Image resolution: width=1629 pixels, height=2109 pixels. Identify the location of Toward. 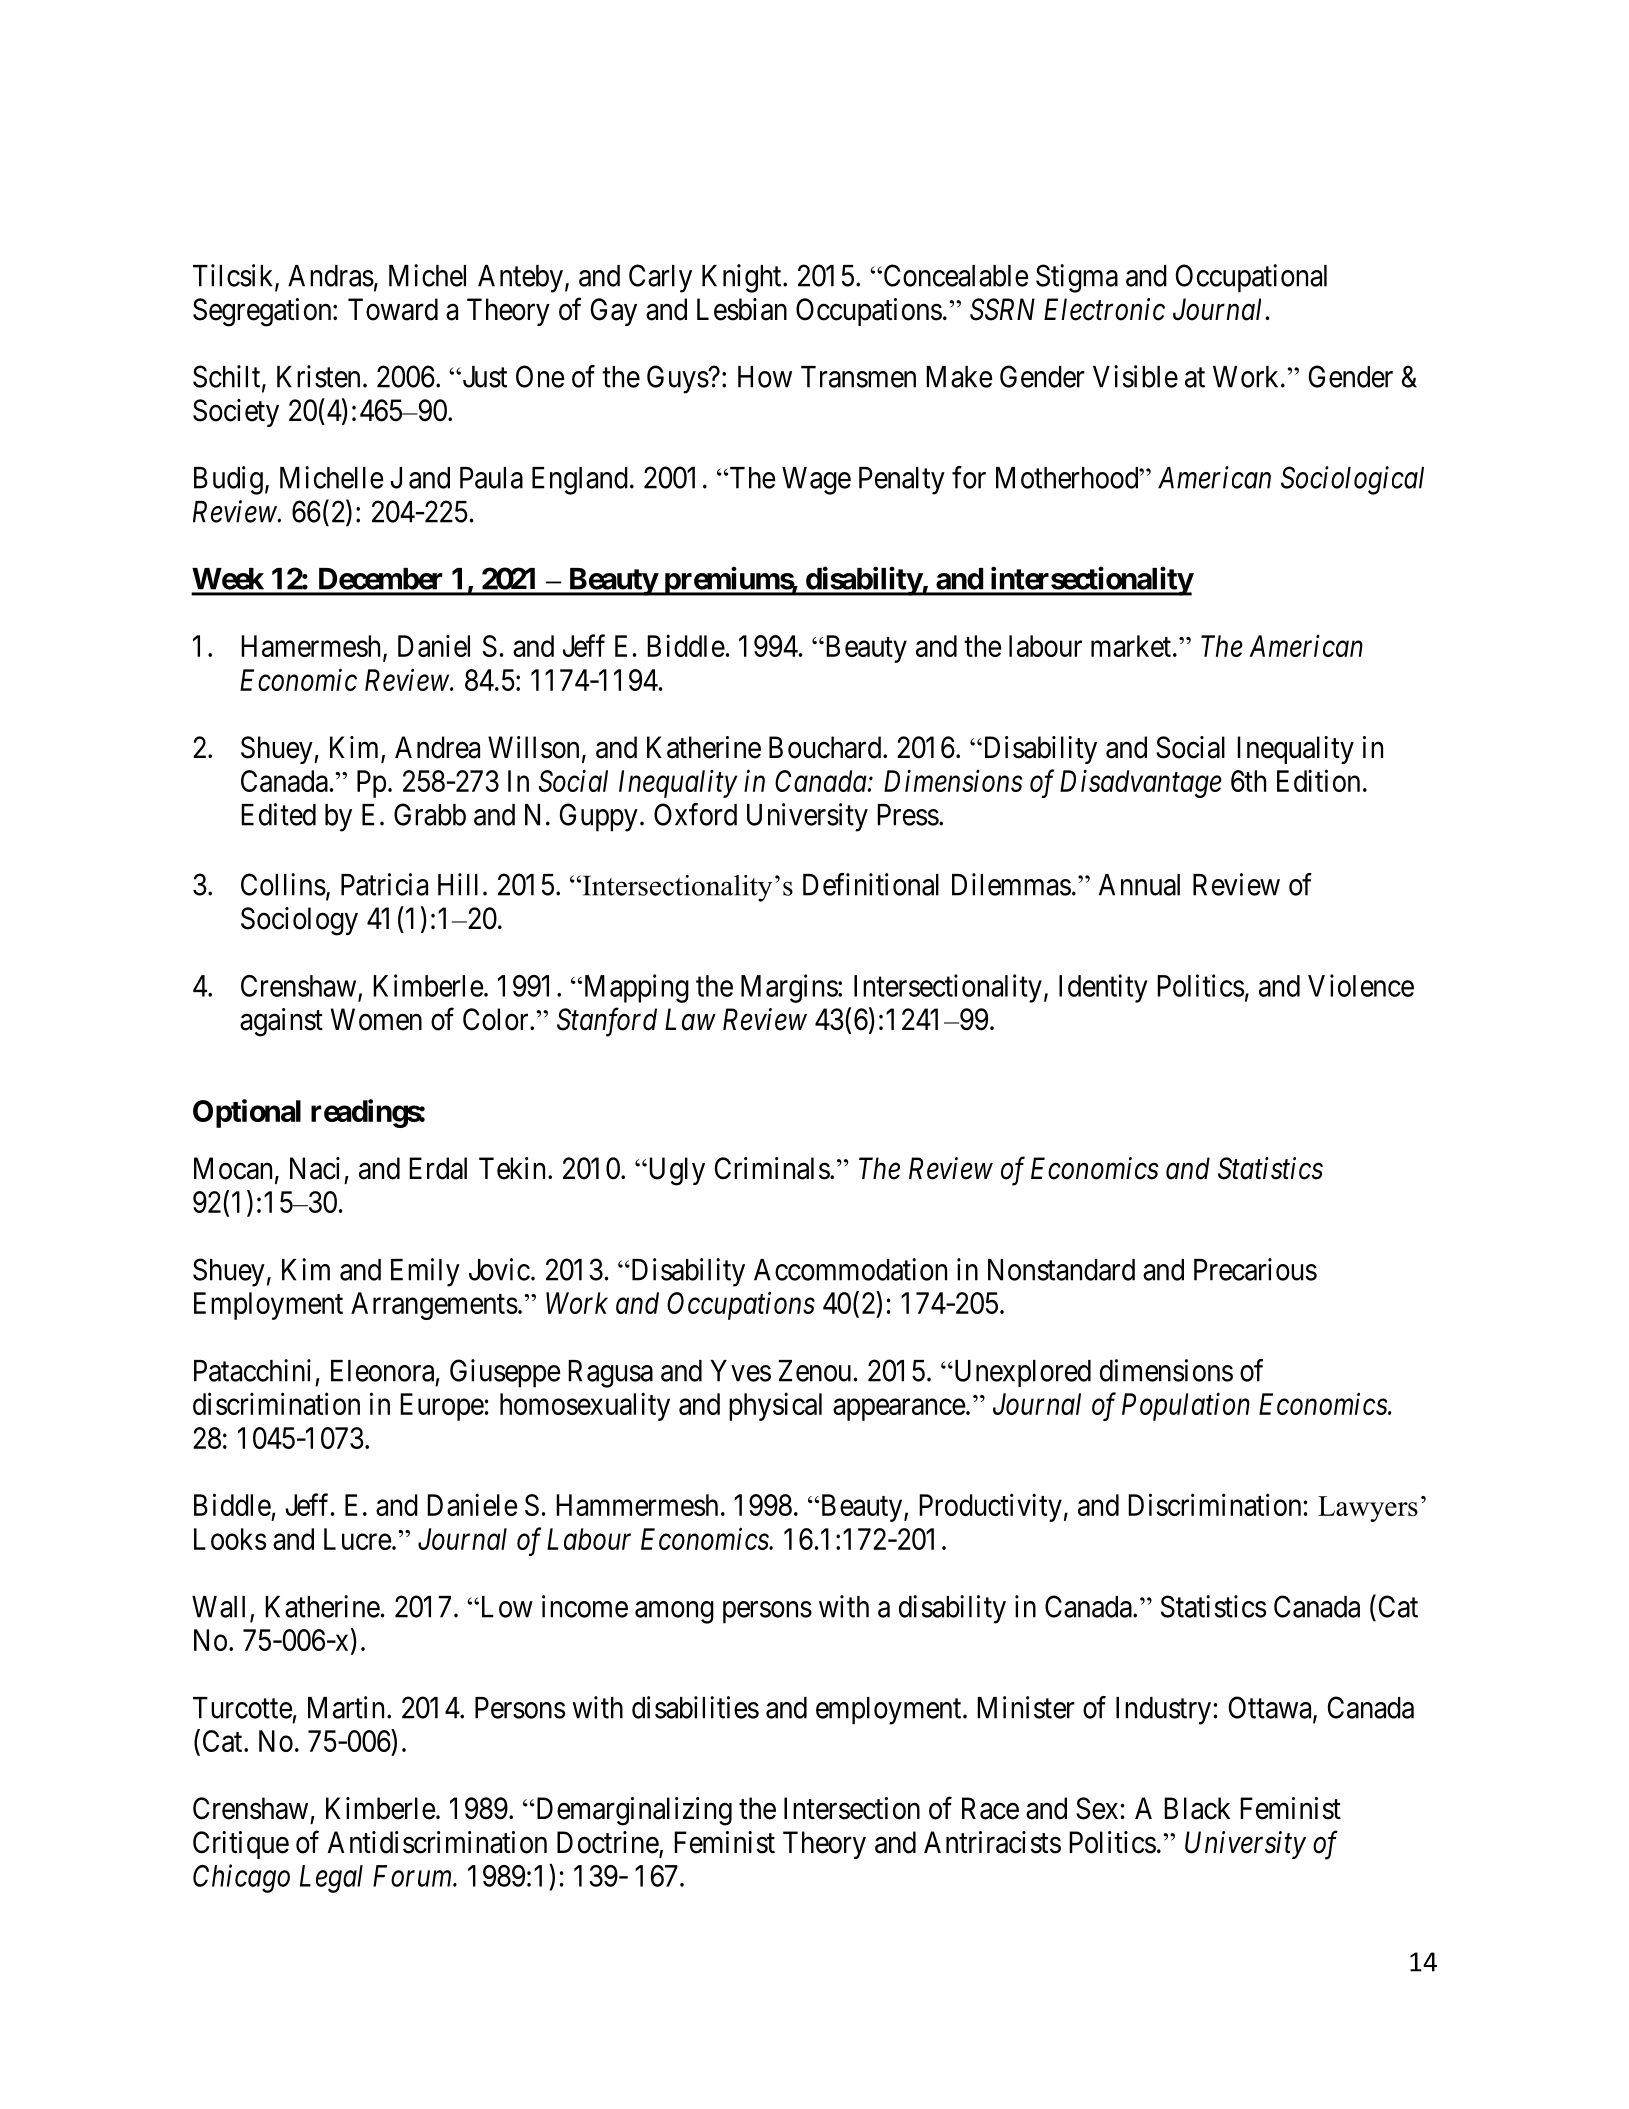
(393, 309).
